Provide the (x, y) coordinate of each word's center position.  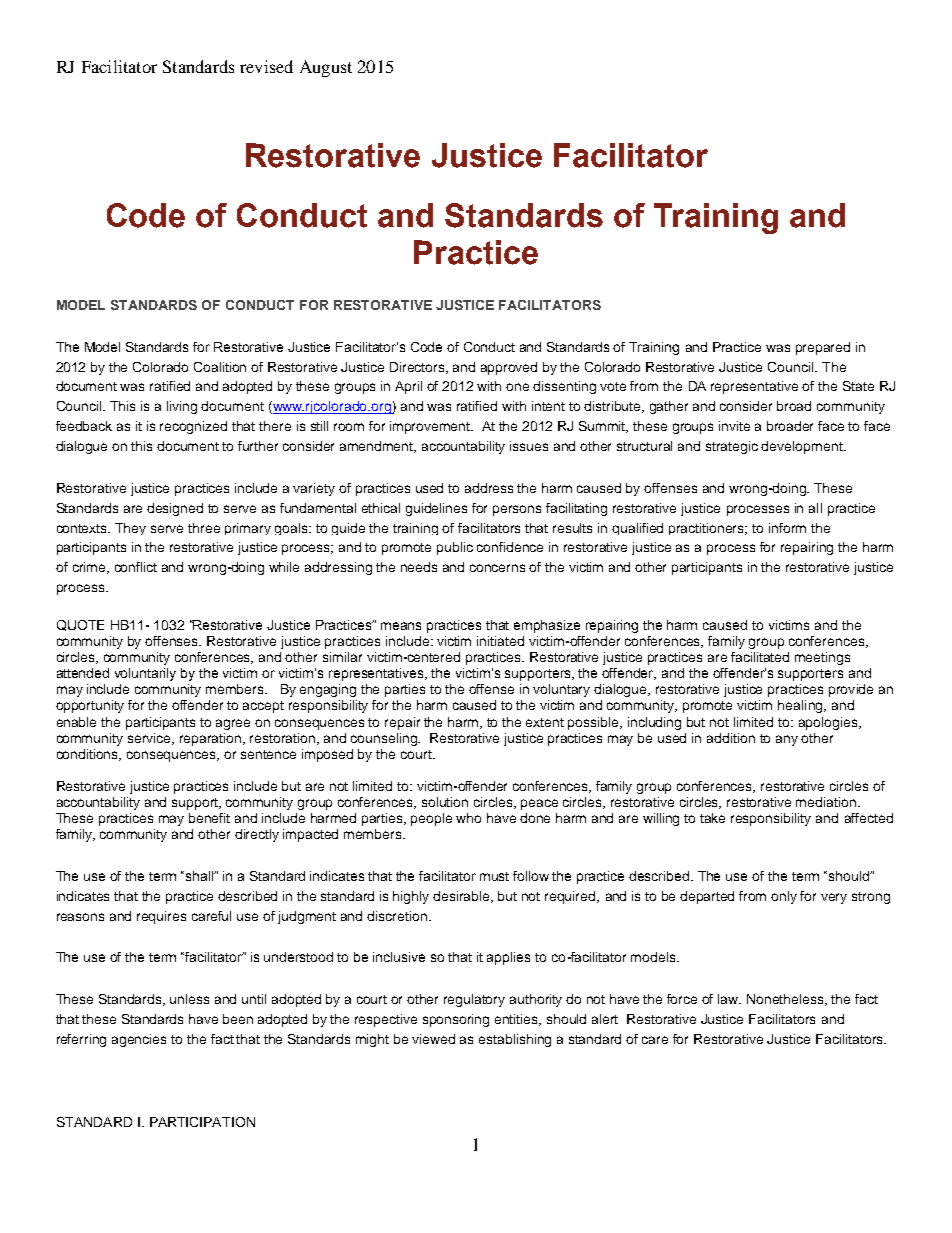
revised (266, 66)
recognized (193, 427)
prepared (823, 348)
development (803, 447)
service (151, 739)
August (326, 68)
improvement (431, 427)
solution (445, 802)
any (787, 740)
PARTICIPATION (202, 1122)
